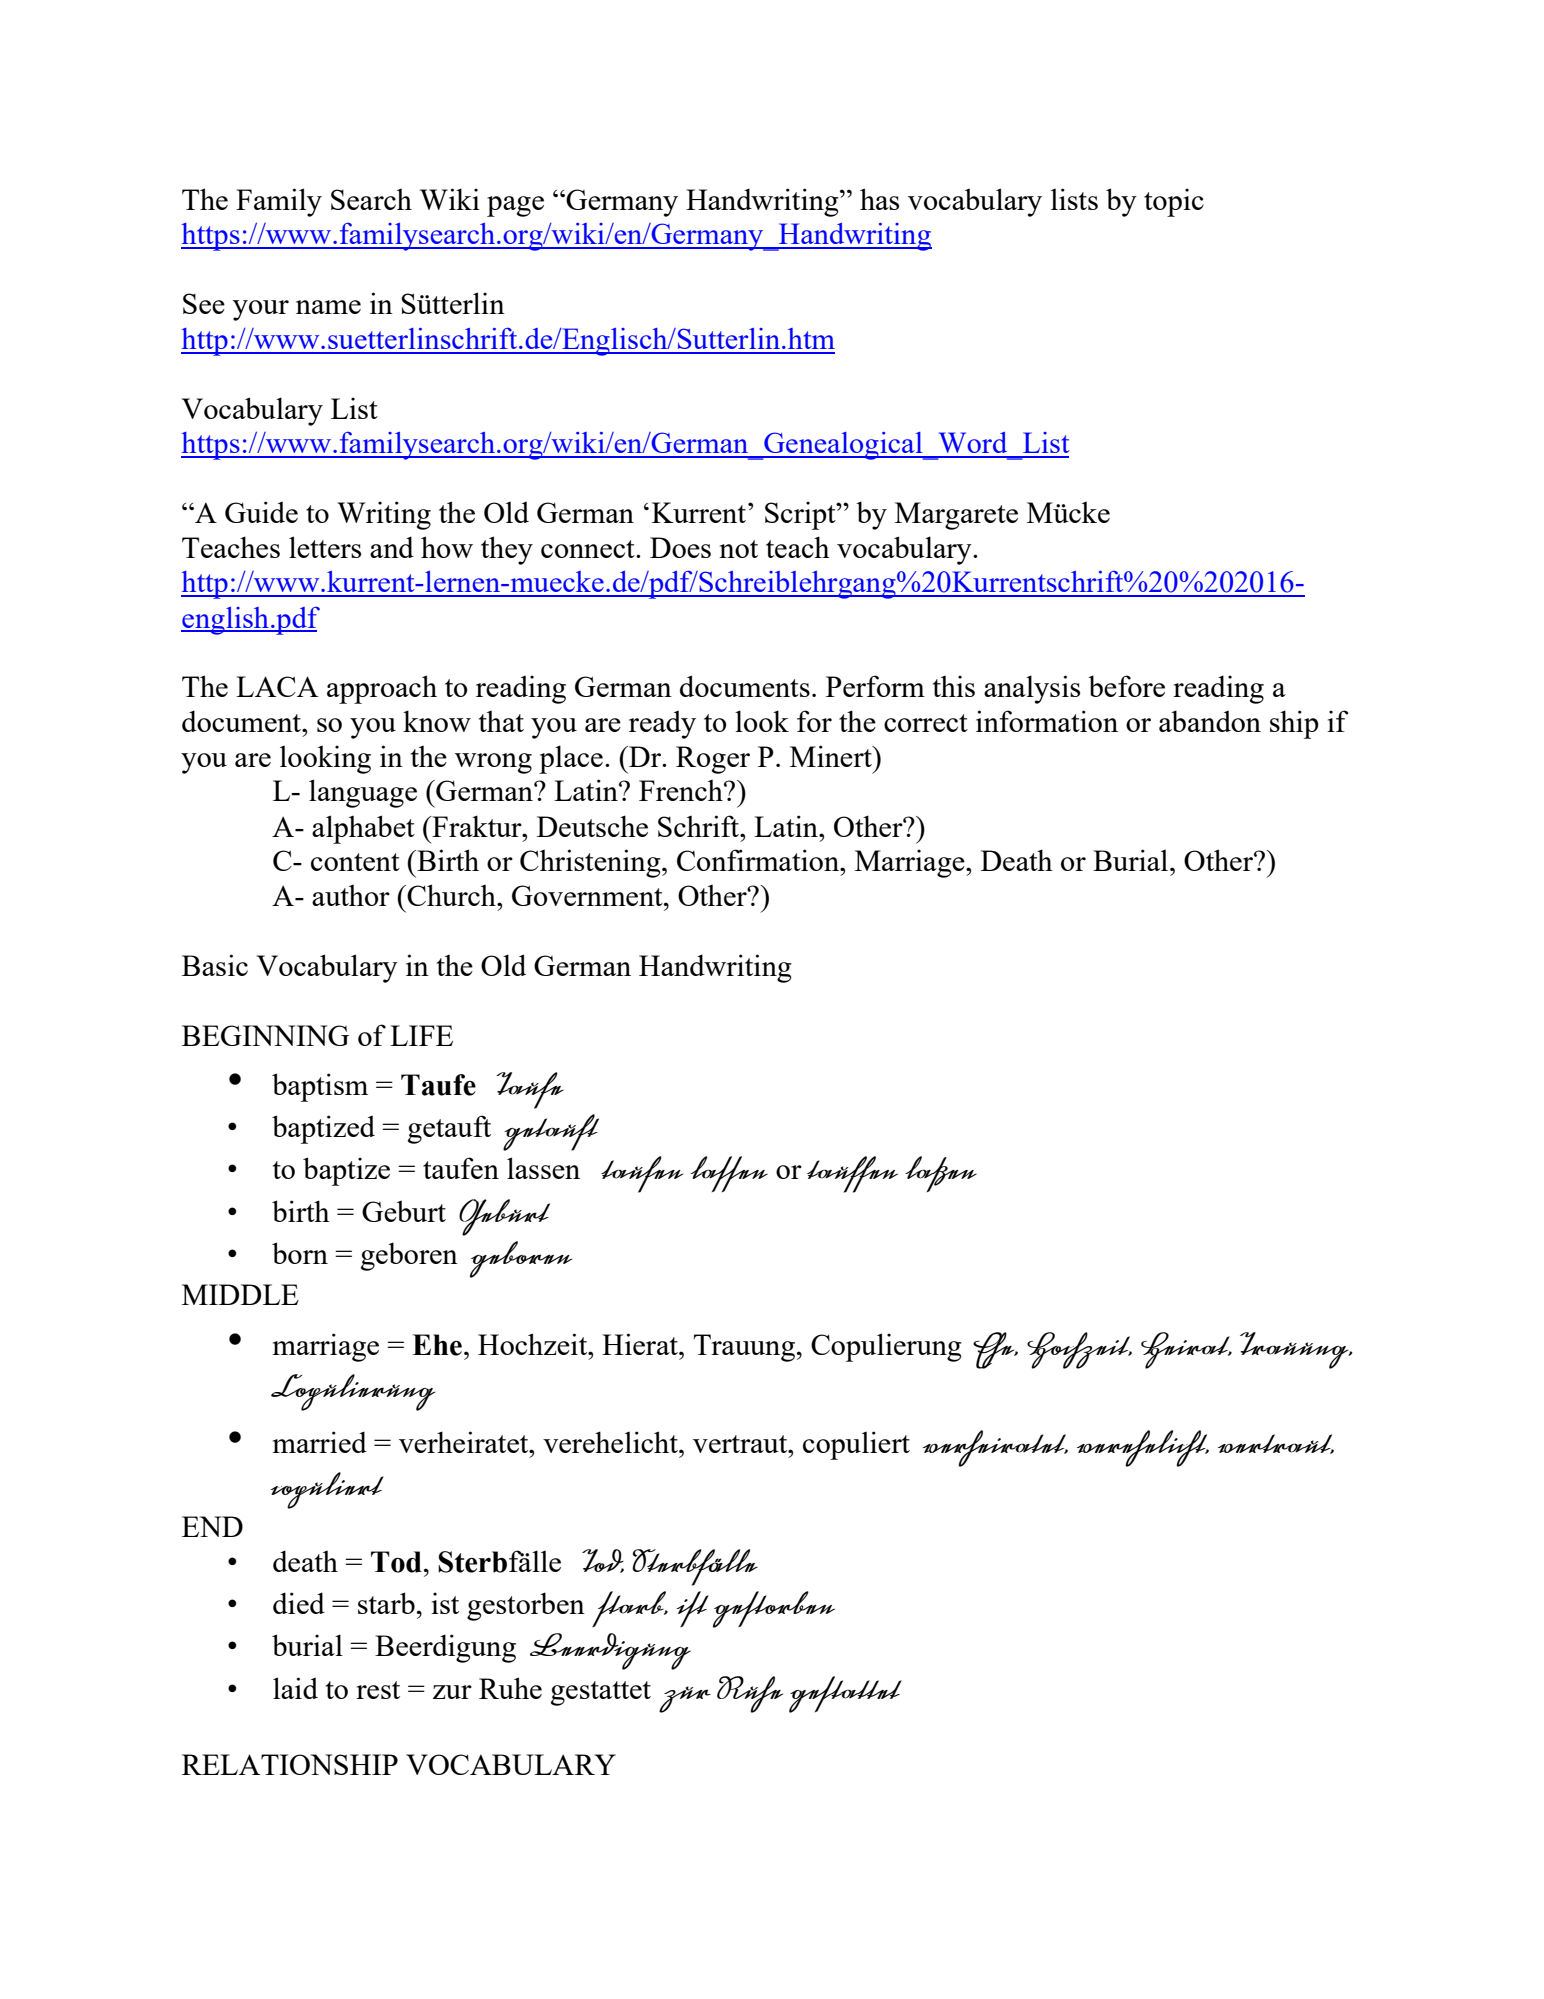 The height and width of the screenshot is (1999, 1544). I want to click on married, so click(320, 1442).
